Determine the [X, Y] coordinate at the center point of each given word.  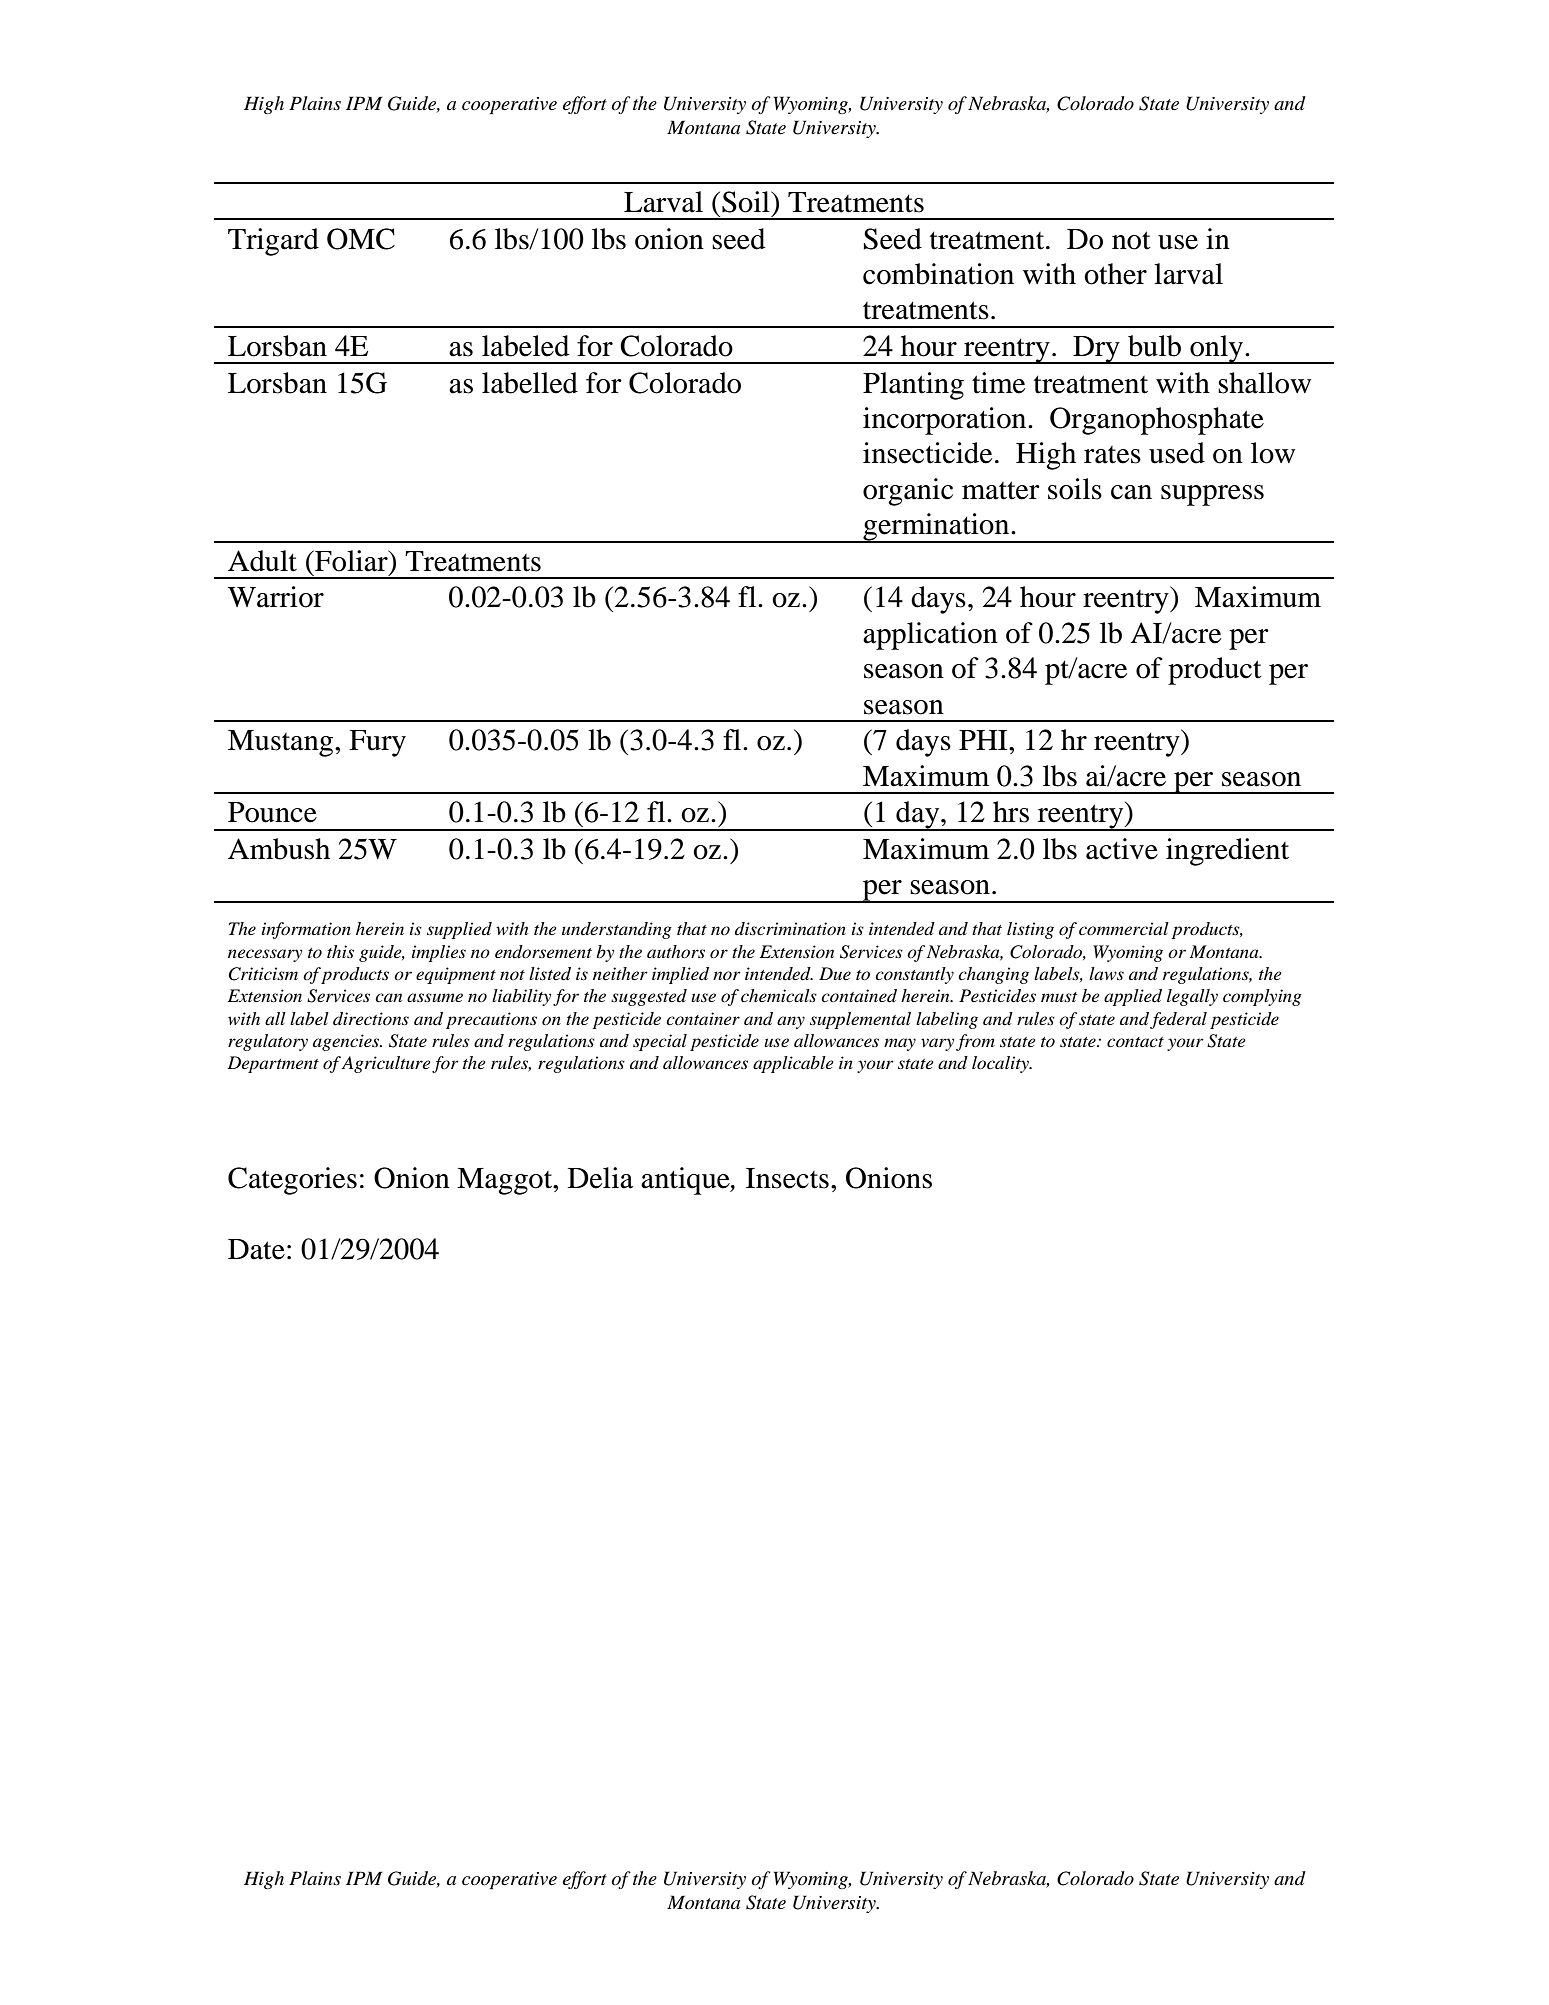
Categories [292, 1181]
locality [1001, 1064]
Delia [600, 1178]
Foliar [351, 561]
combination [938, 274]
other [1115, 274]
